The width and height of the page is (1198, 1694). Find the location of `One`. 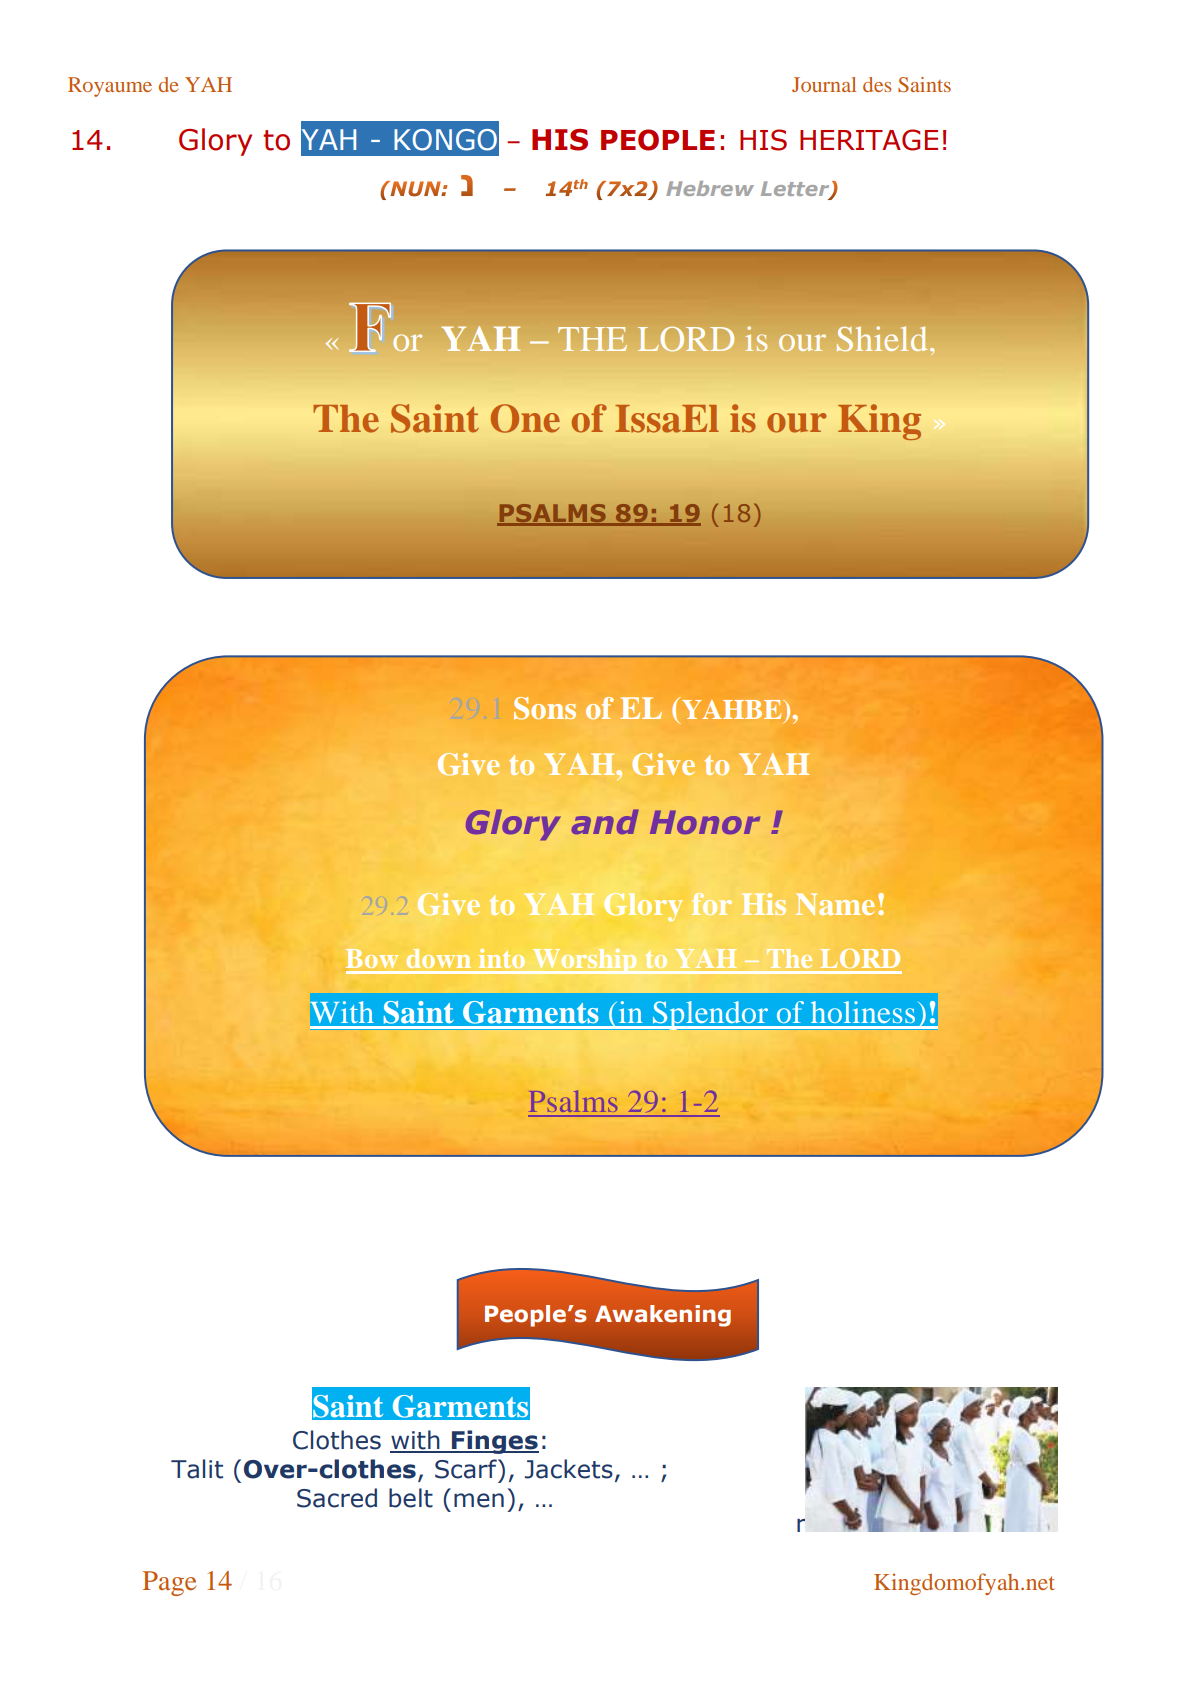

One is located at coordinates (525, 418).
